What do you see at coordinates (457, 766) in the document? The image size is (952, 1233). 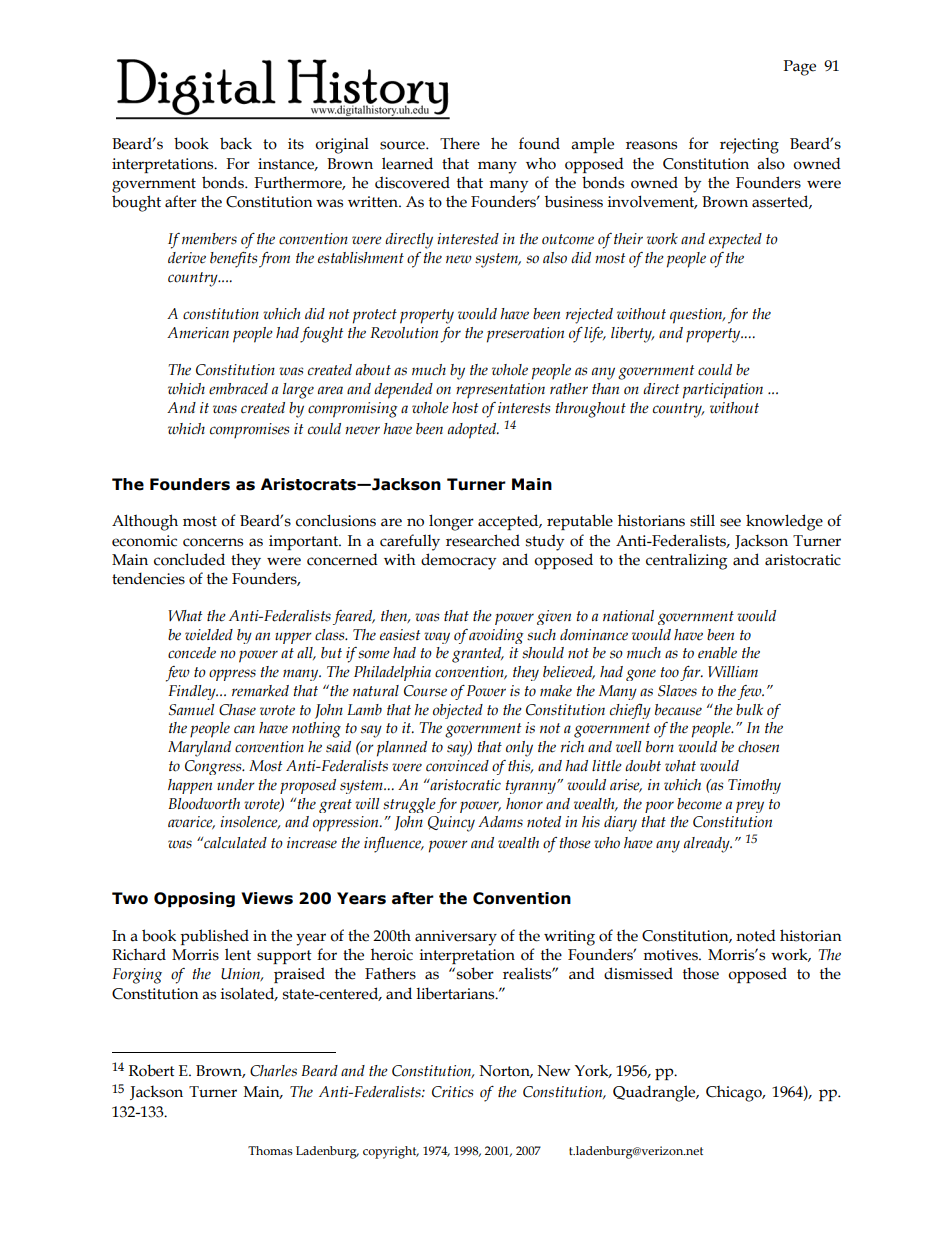 I see `convinced` at bounding box center [457, 766].
